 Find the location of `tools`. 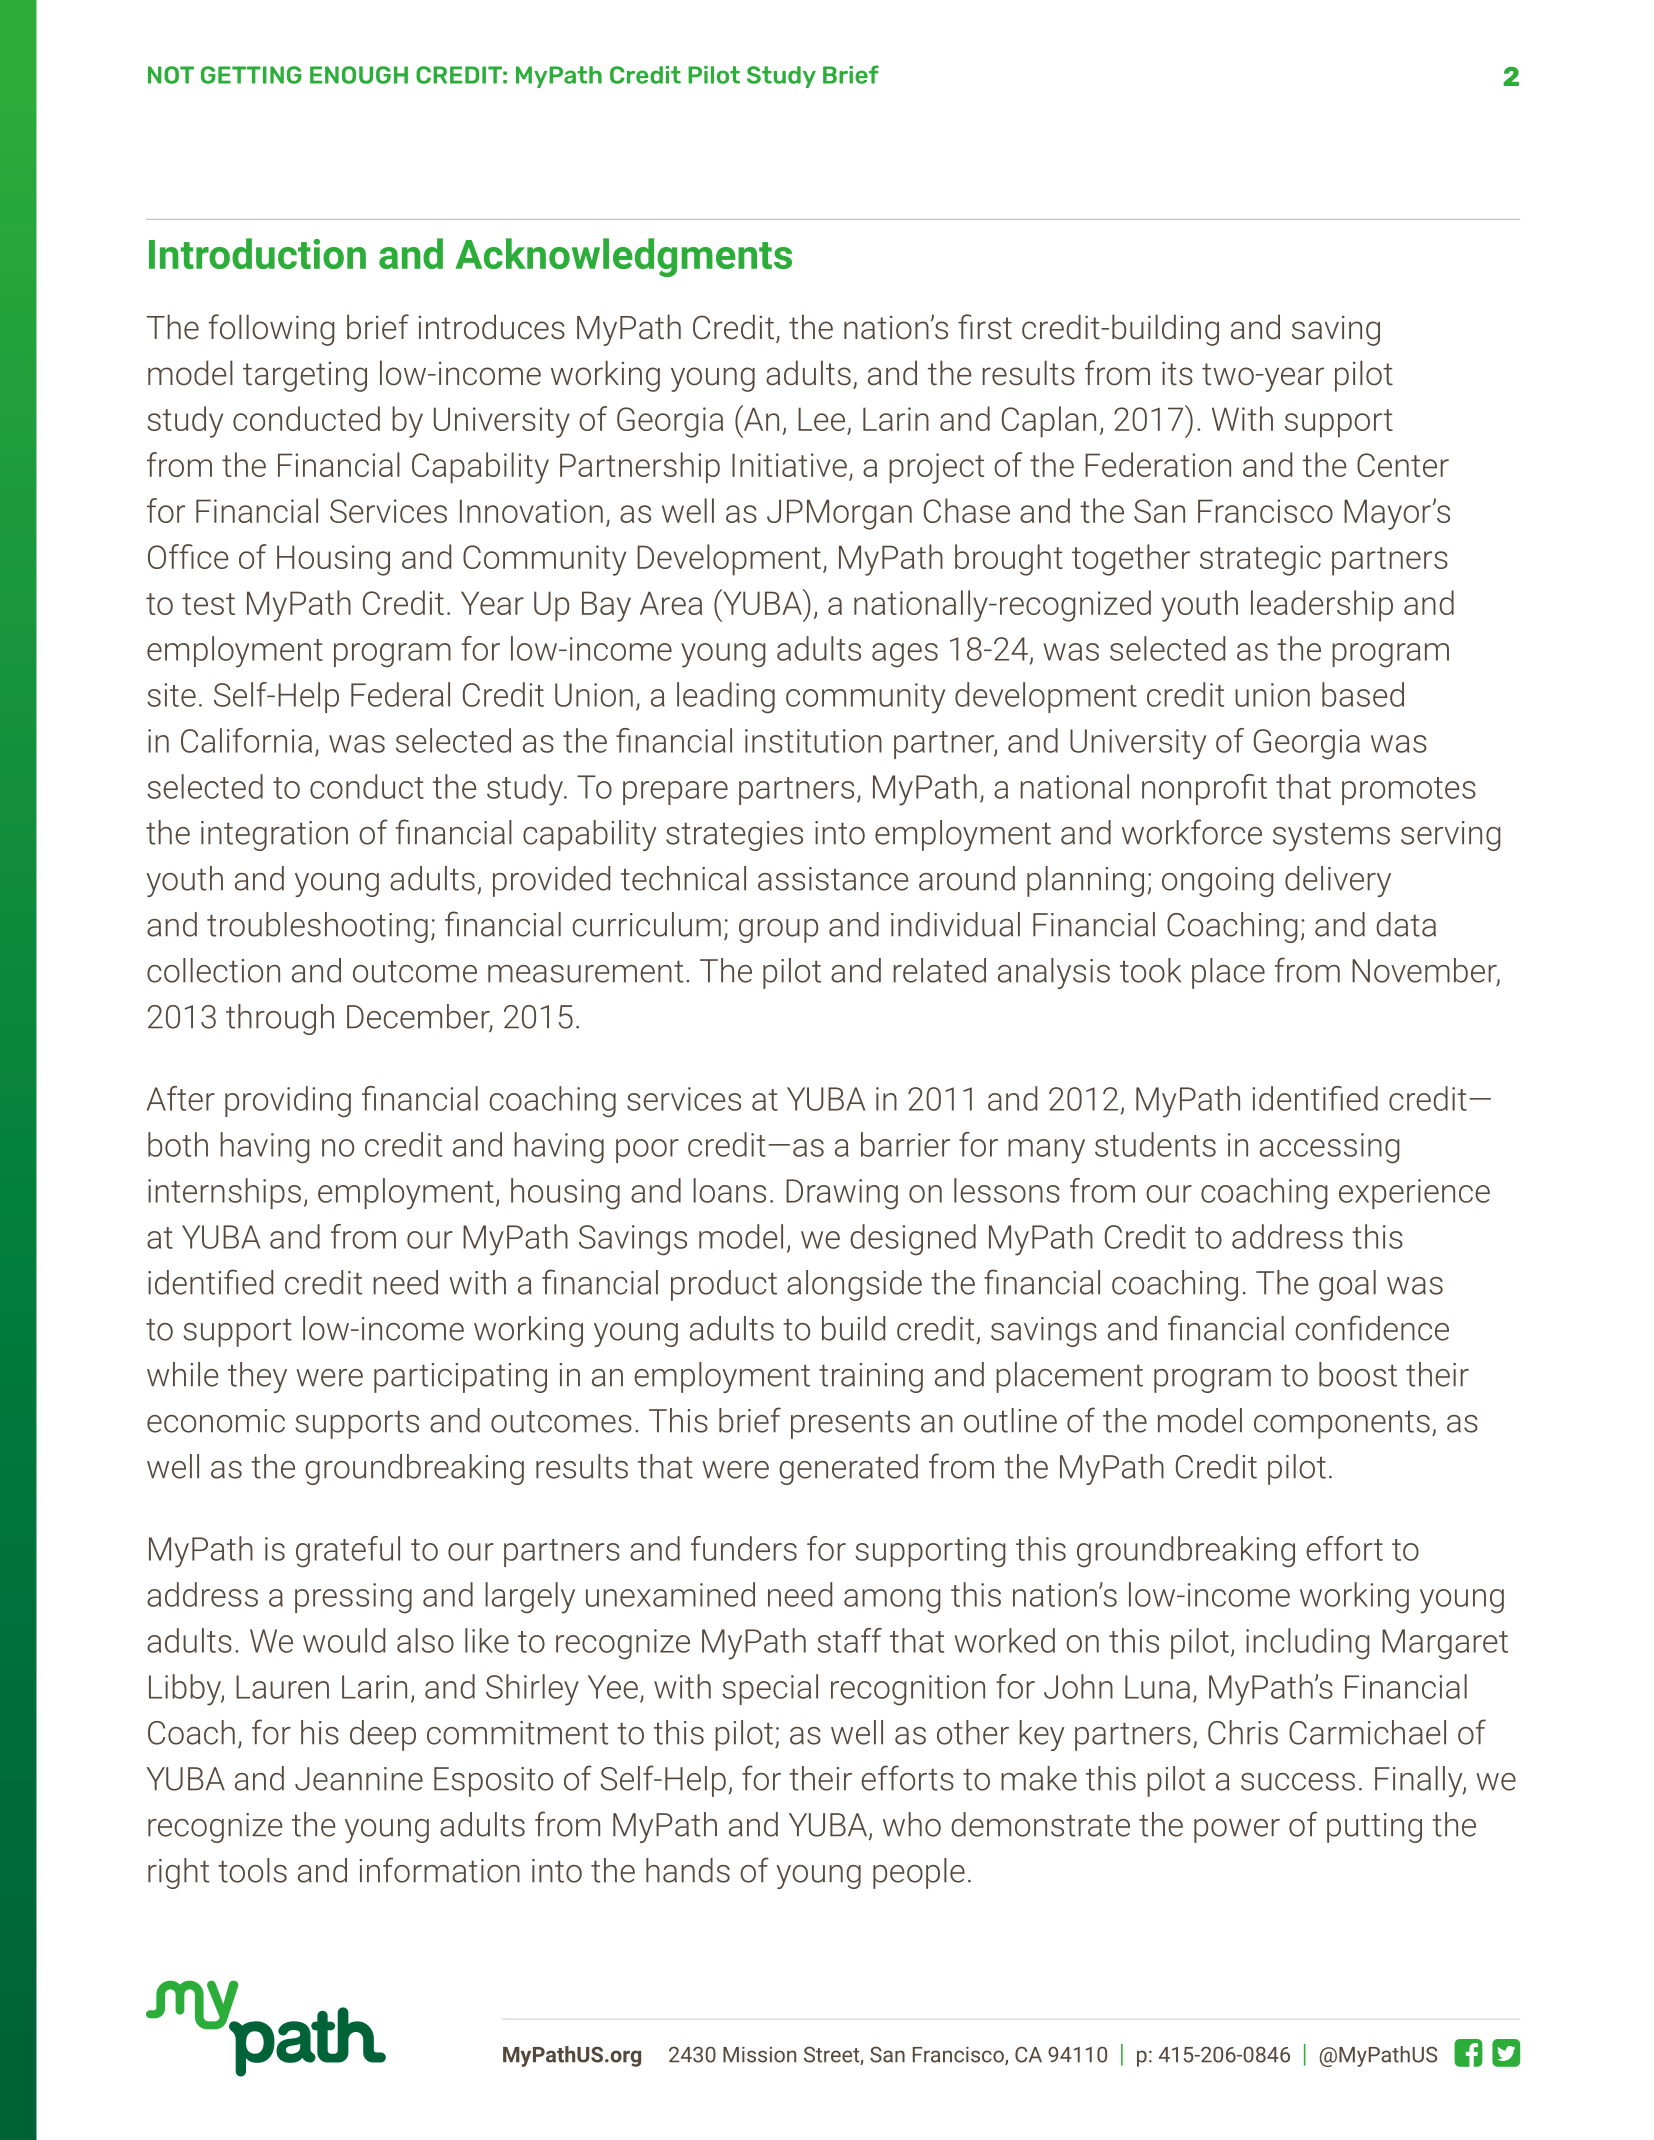

tools is located at coordinates (252, 1870).
